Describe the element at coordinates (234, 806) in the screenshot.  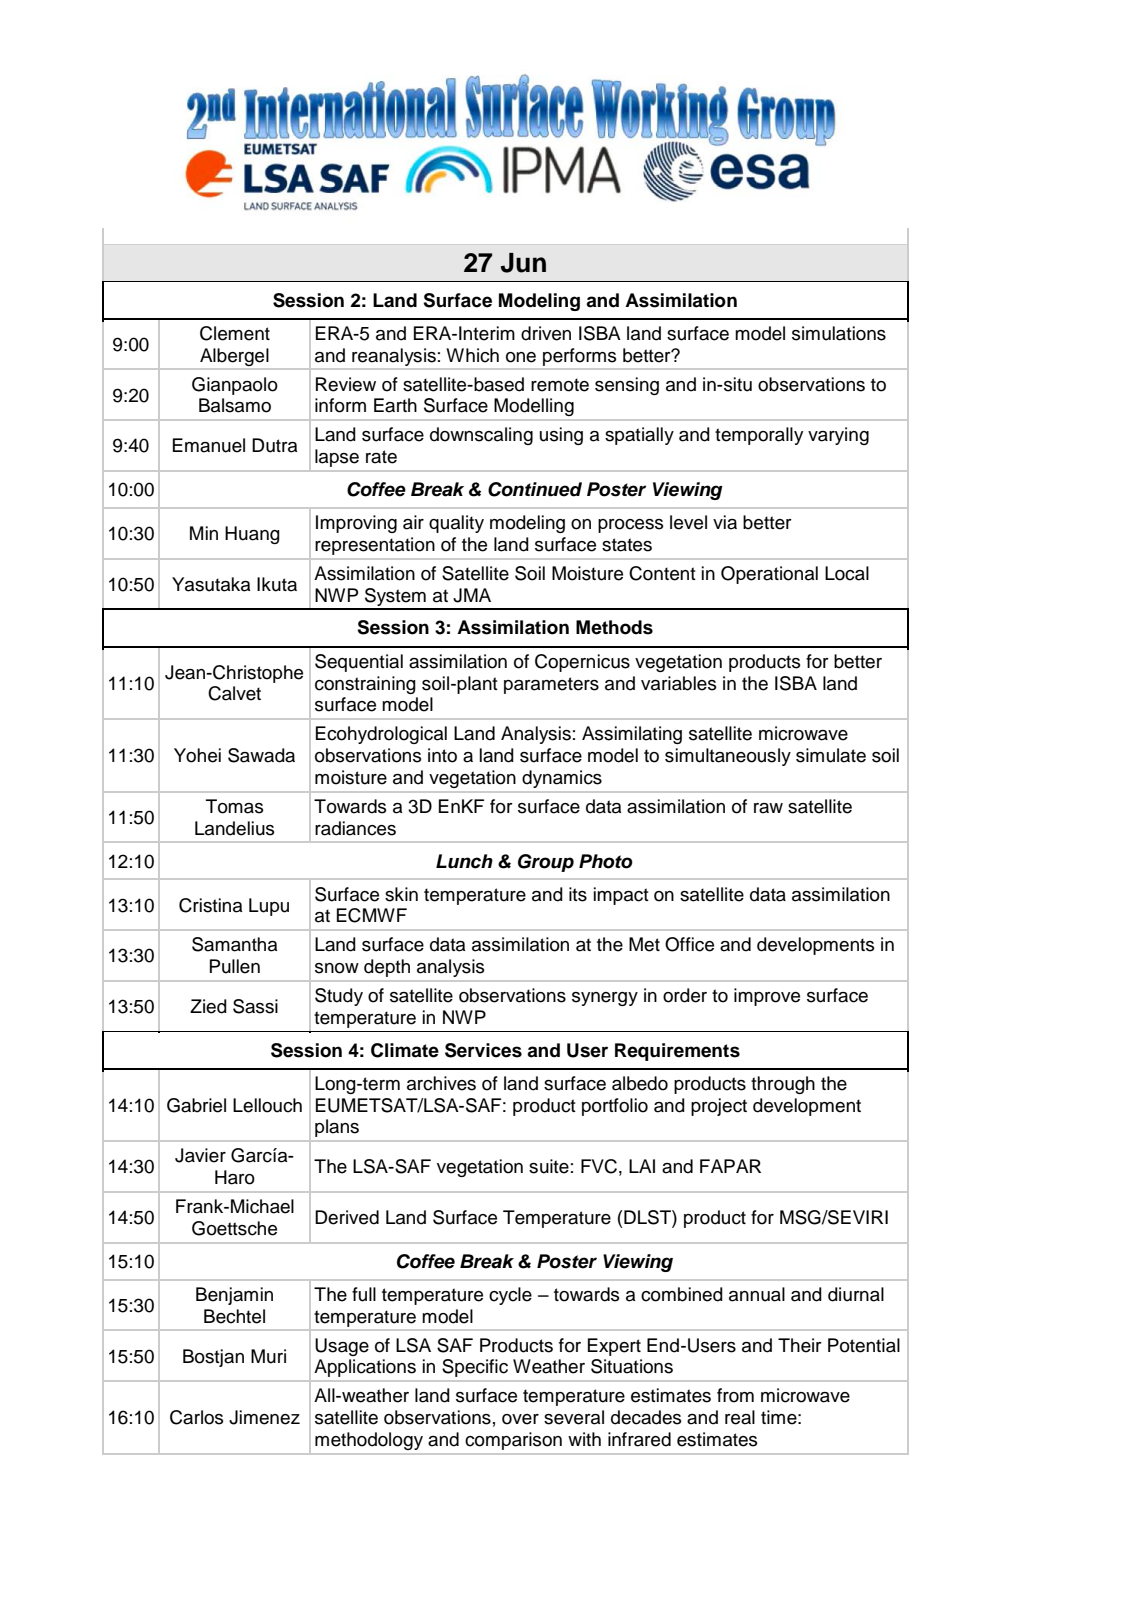
I see `Tomas` at that location.
